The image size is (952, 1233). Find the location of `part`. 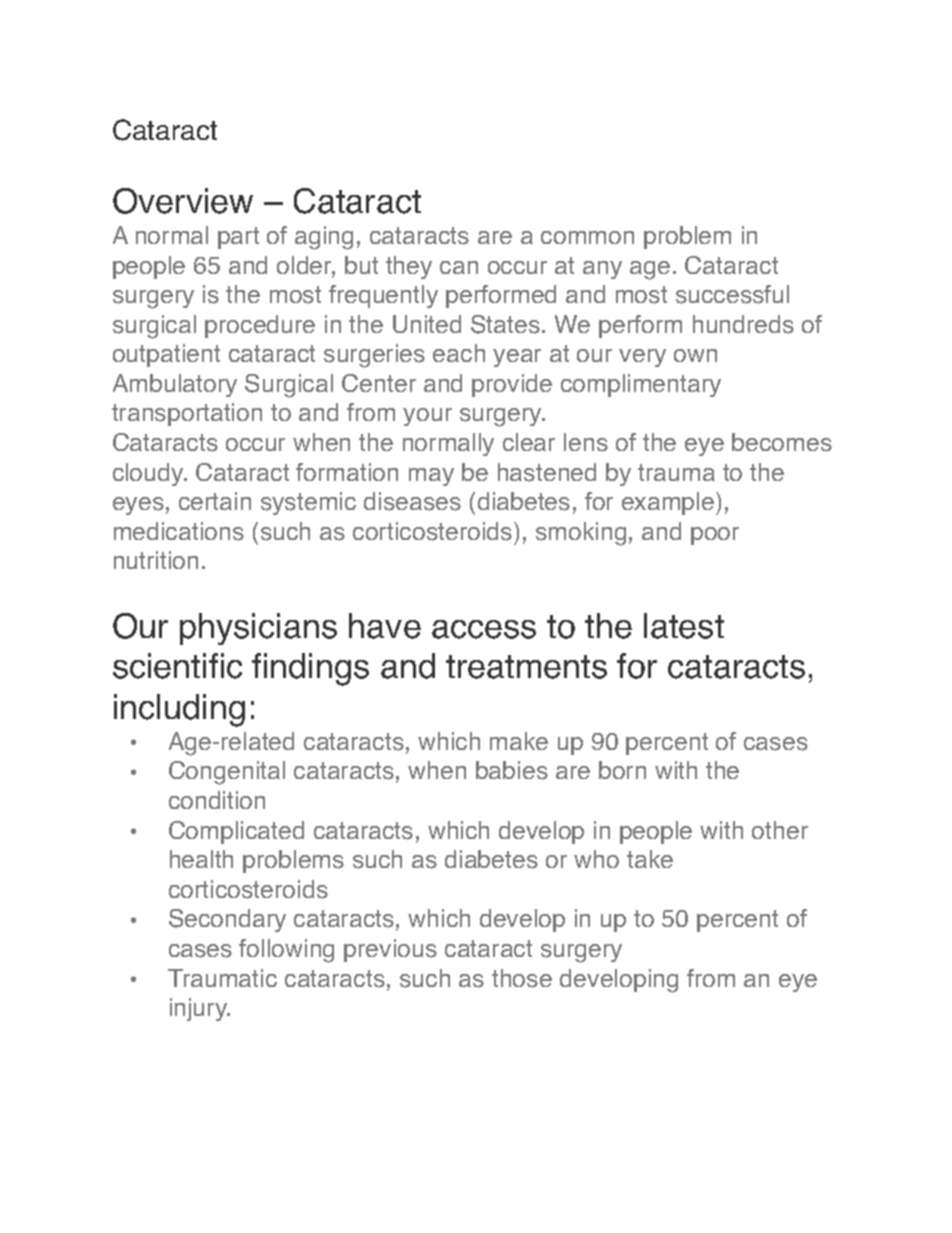

part is located at coordinates (238, 238).
